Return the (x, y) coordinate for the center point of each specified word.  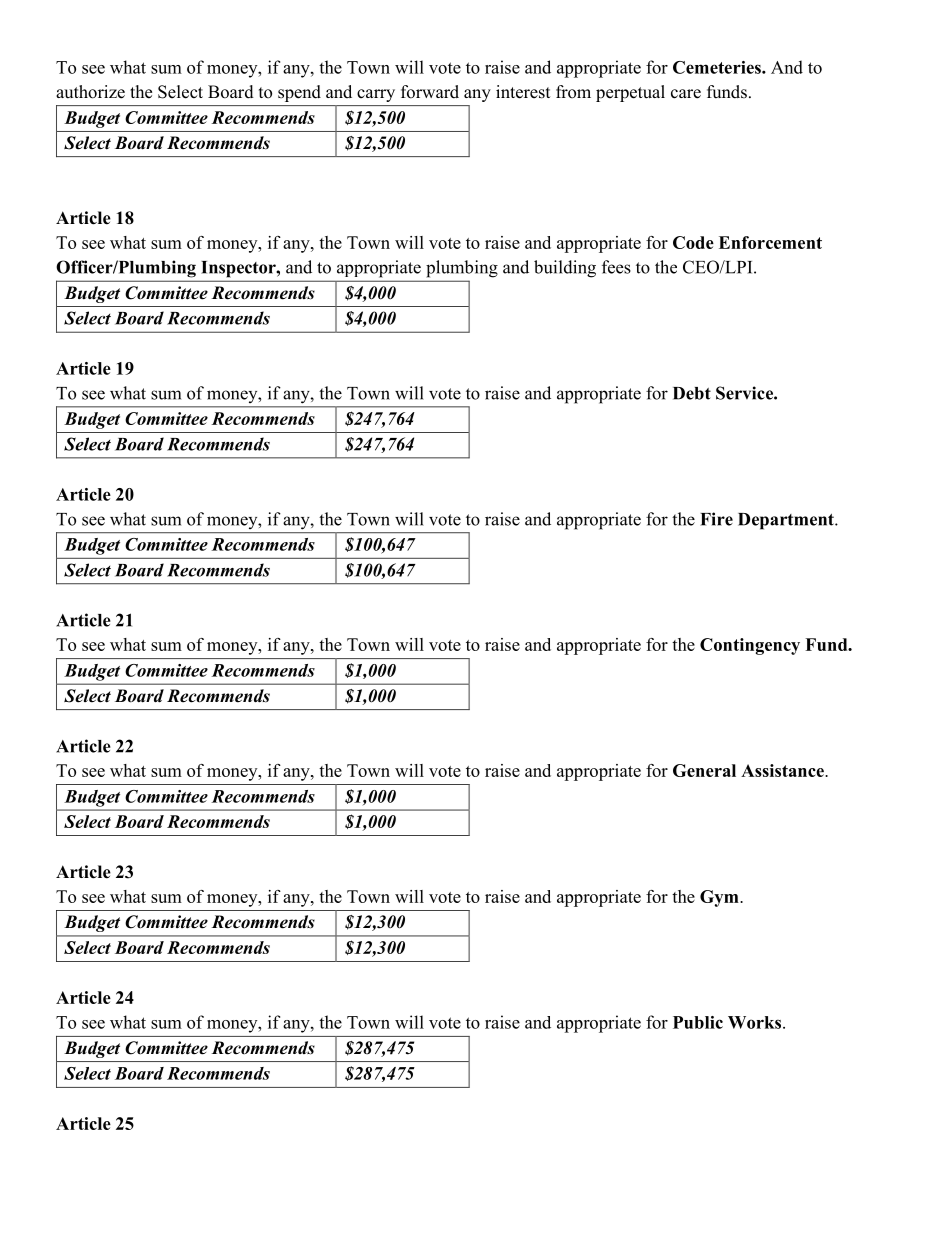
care (686, 94)
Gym (720, 898)
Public (698, 1022)
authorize (90, 92)
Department (787, 521)
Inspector (240, 269)
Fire (716, 519)
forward (430, 92)
